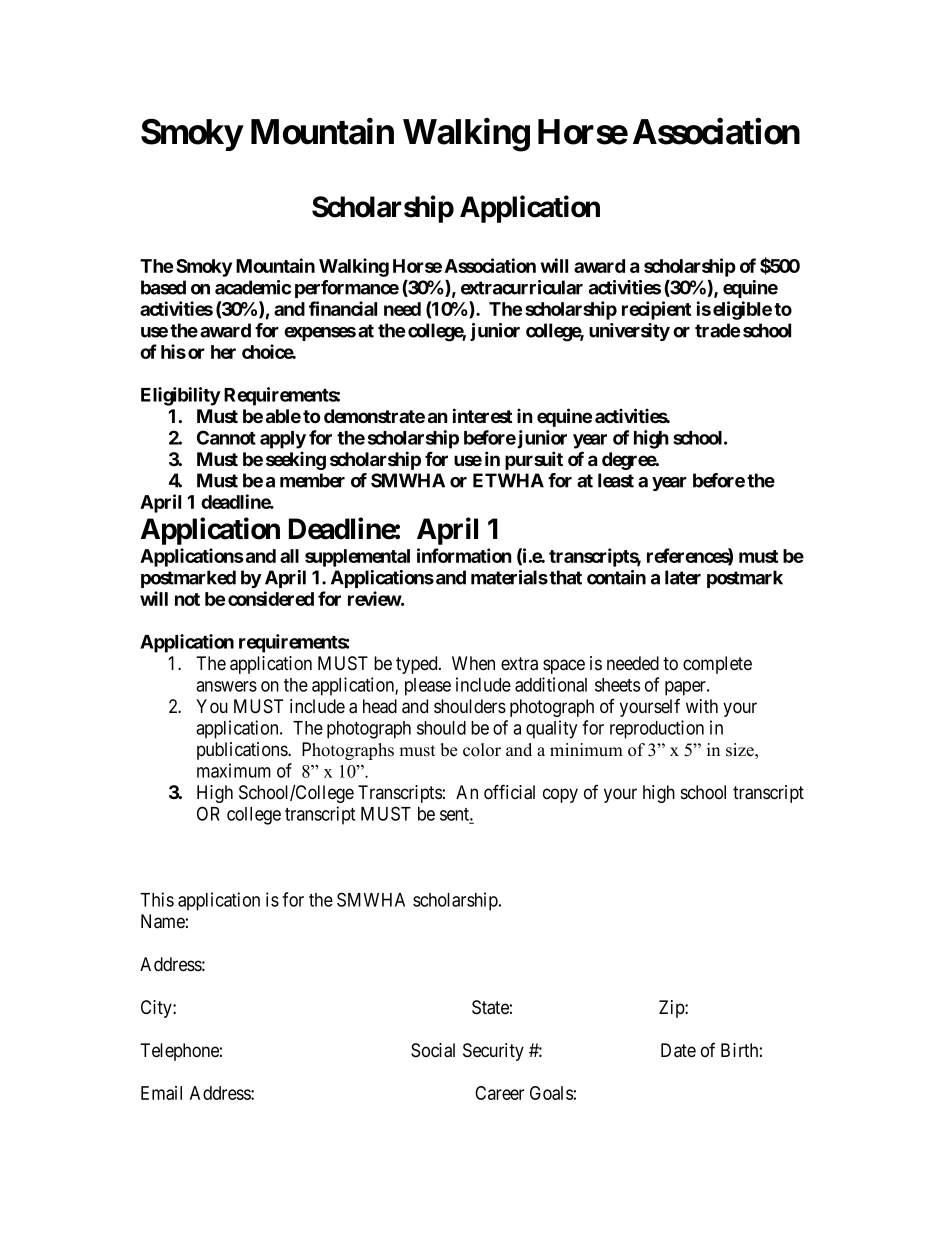  I want to click on least, so click(616, 480).
